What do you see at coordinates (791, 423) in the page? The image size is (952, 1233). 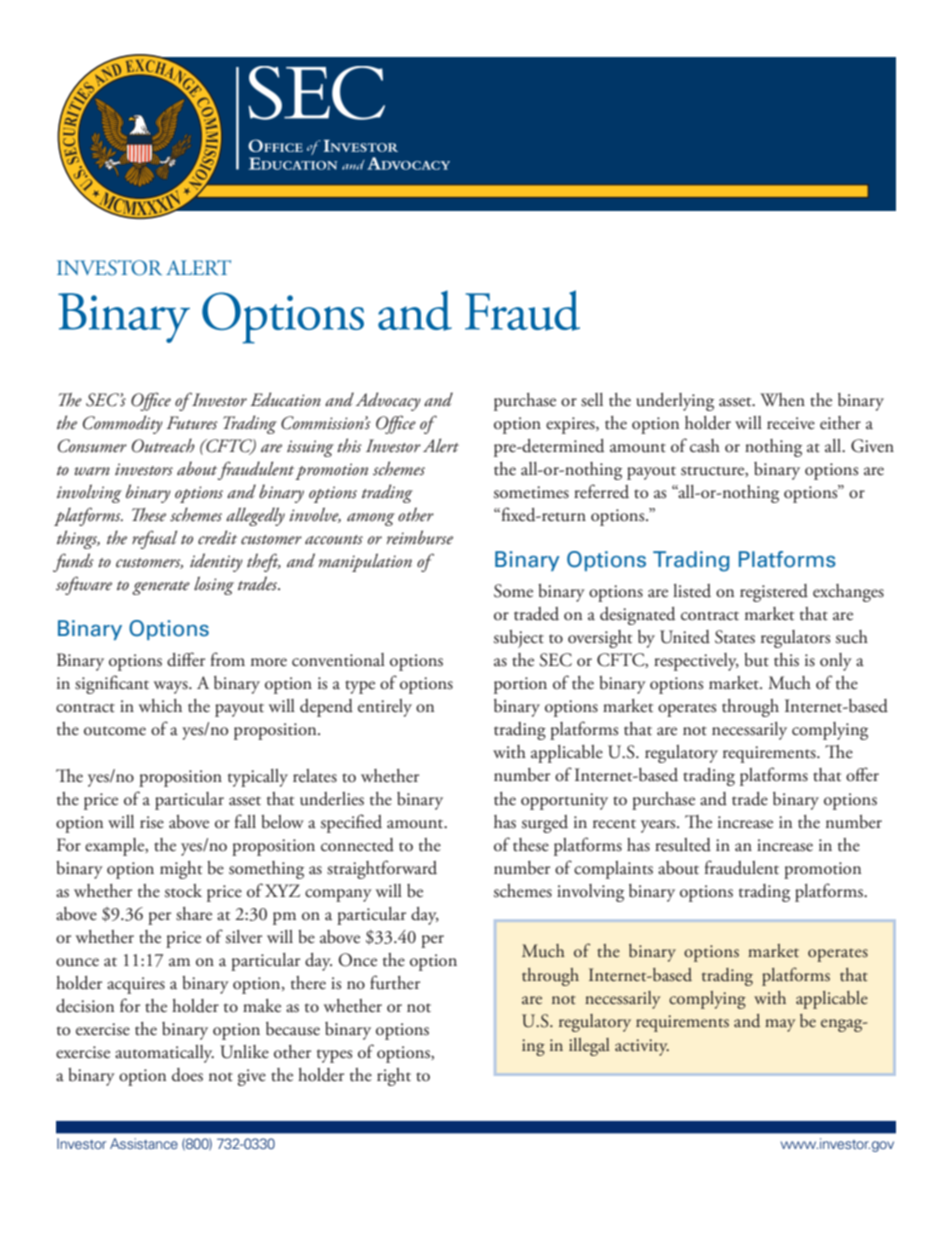 I see `receive` at bounding box center [791, 423].
